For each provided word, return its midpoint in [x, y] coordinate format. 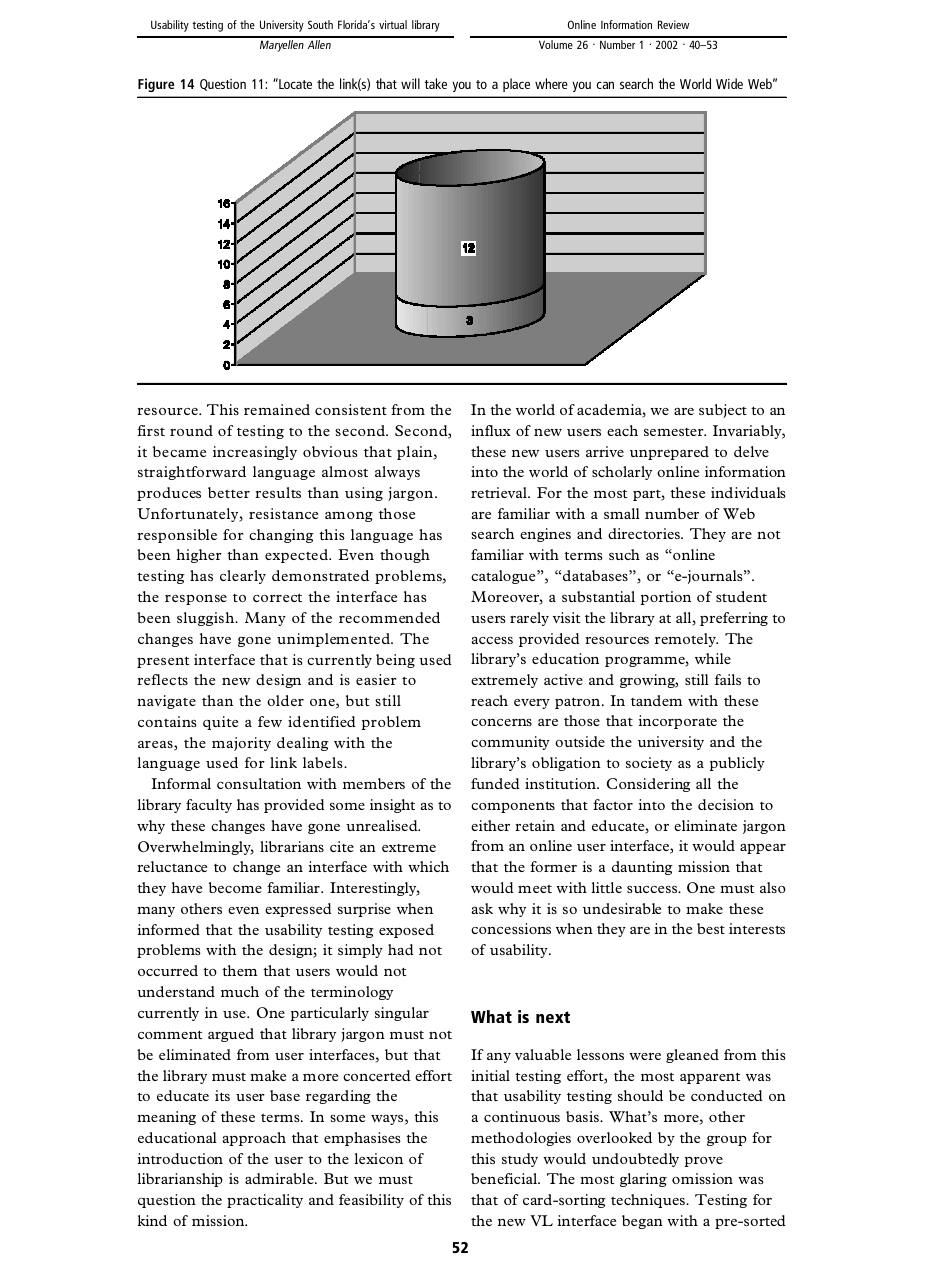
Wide [729, 83]
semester [675, 432]
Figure [156, 85]
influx [491, 430]
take [435, 83]
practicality [265, 1201]
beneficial [505, 1178]
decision [726, 804]
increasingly [255, 453]
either [490, 825]
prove [703, 1162]
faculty [209, 806]
